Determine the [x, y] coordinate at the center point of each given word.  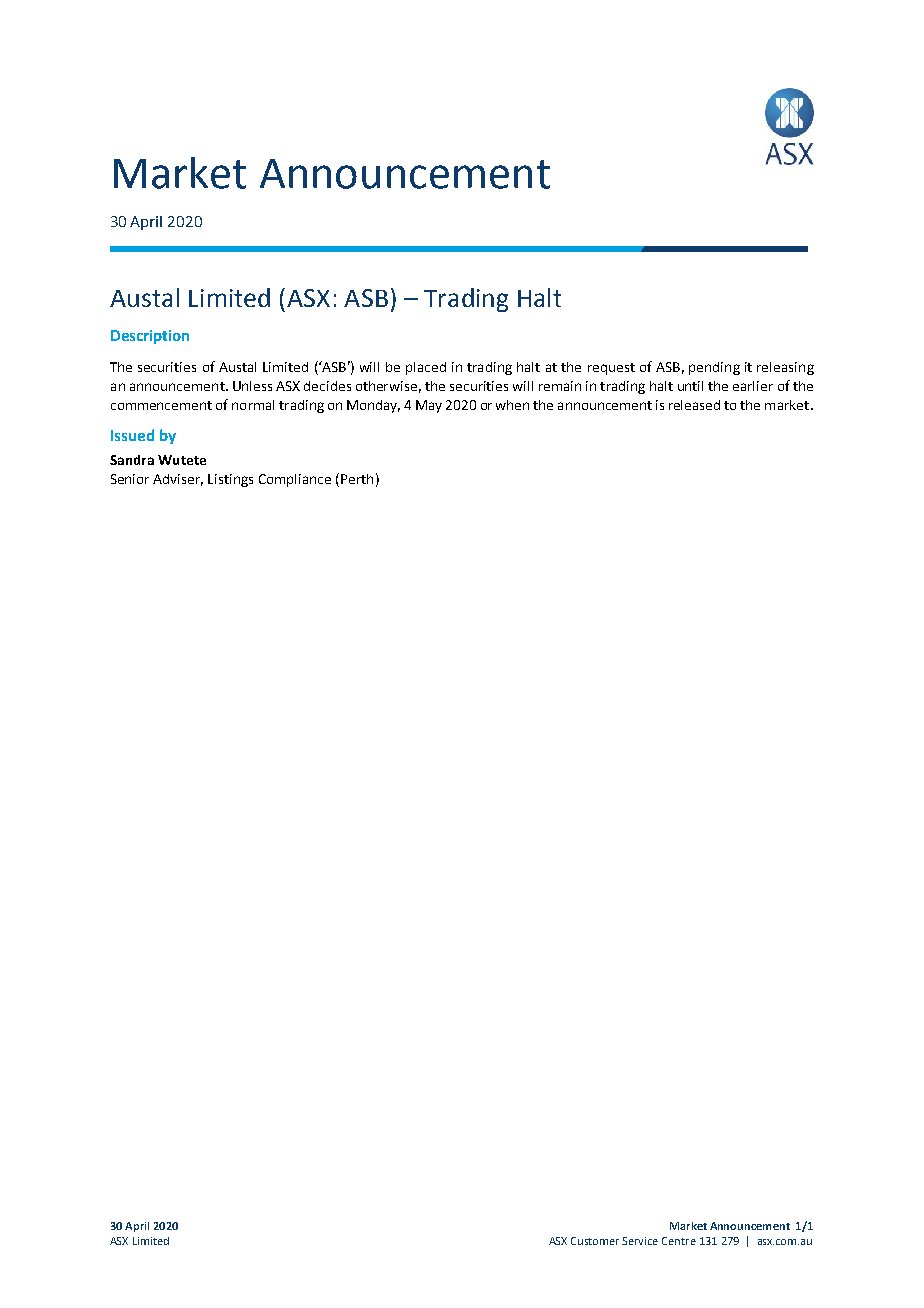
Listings [230, 480]
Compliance [295, 480]
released [694, 405]
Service [640, 1241]
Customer [595, 1241]
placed [426, 368]
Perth [357, 479]
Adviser [178, 480]
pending [714, 368]
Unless [252, 386]
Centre [679, 1241]
